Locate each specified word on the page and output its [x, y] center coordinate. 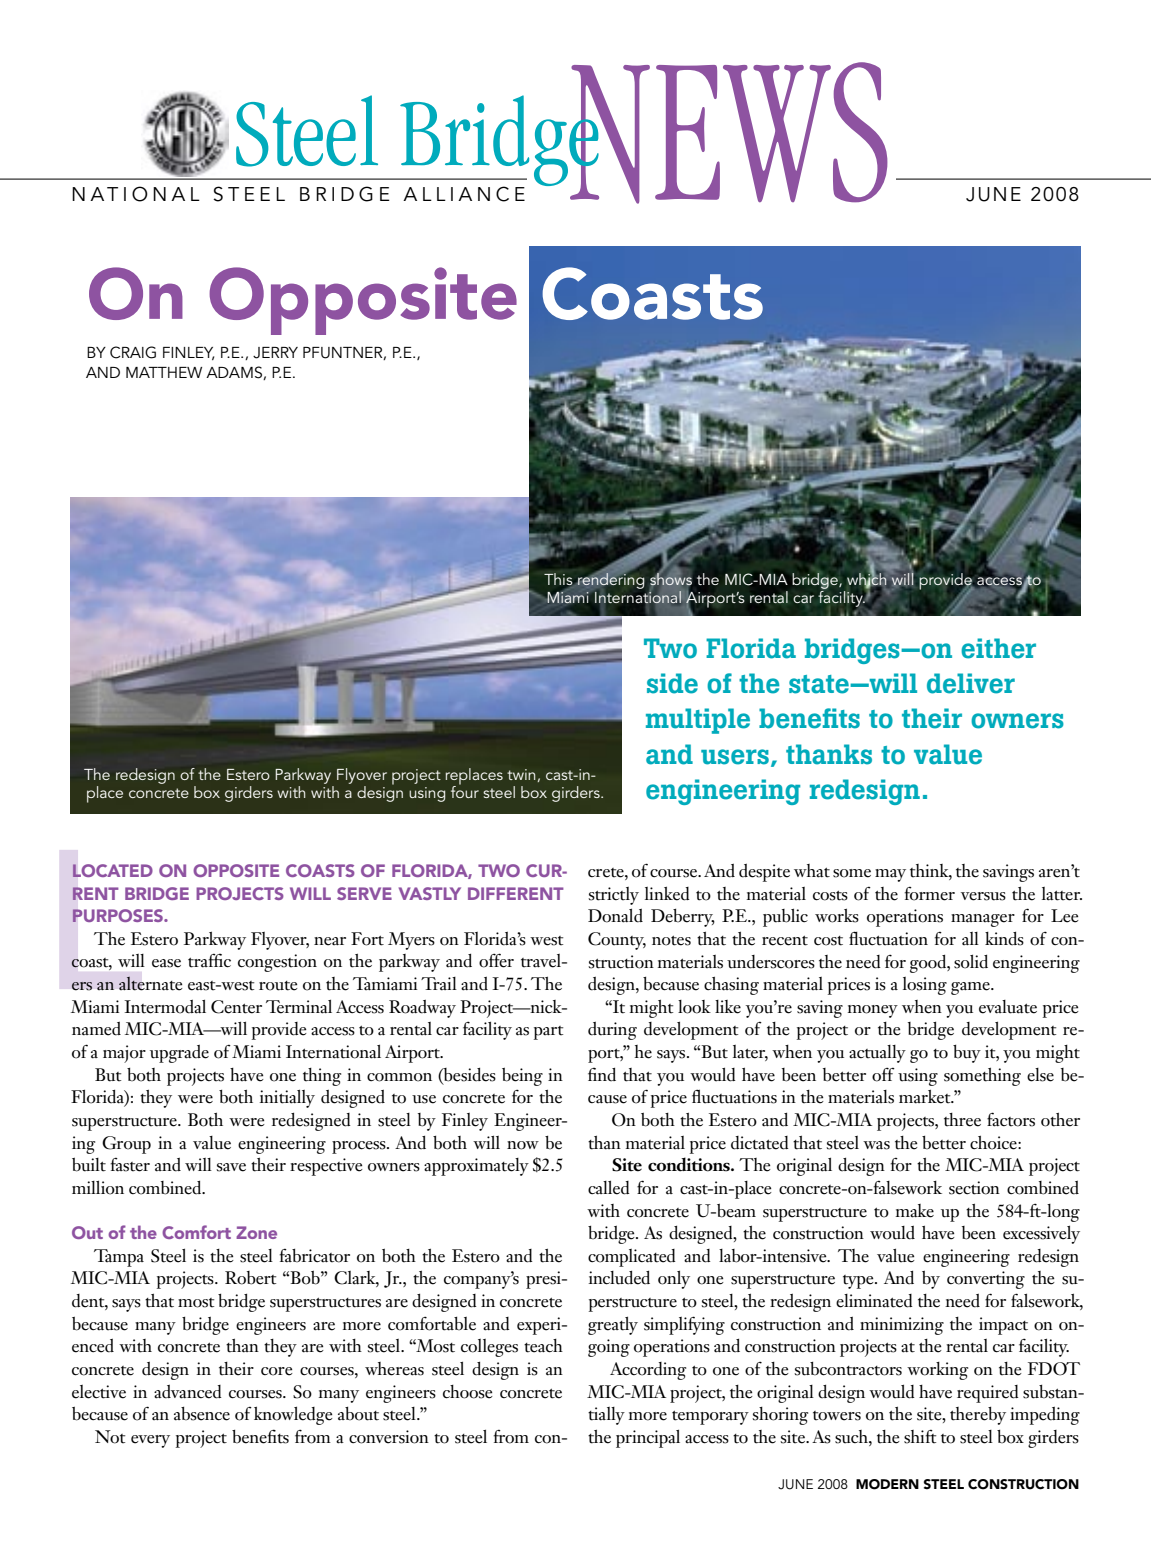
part [548, 1033]
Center [236, 1007]
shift [920, 1437]
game [971, 988]
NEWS [728, 133]
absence [202, 1414]
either [998, 648]
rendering [610, 581]
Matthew [164, 372]
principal [648, 1438]
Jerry [275, 353]
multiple [698, 721]
